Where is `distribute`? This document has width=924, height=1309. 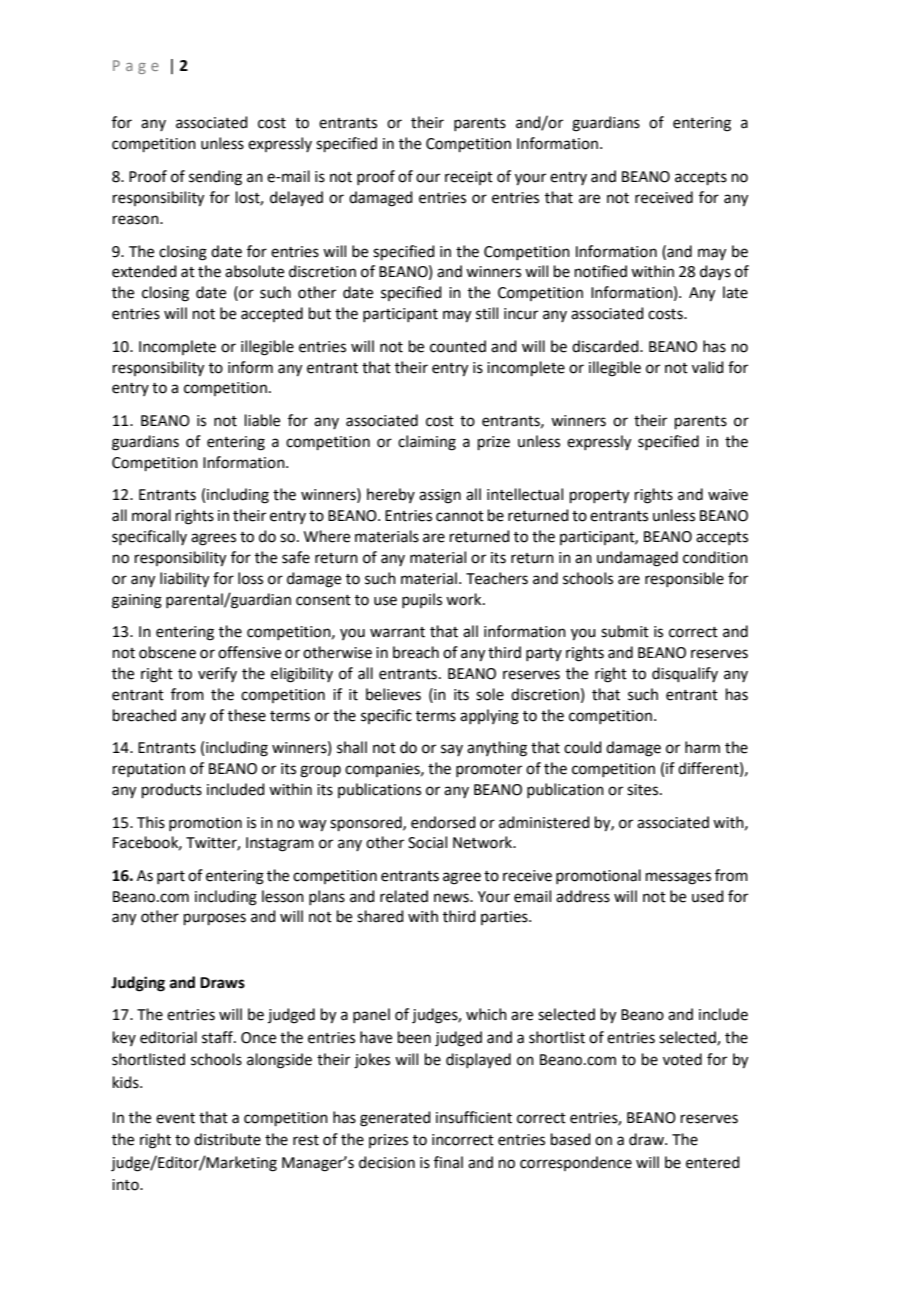
distribute is located at coordinates (227, 1139).
